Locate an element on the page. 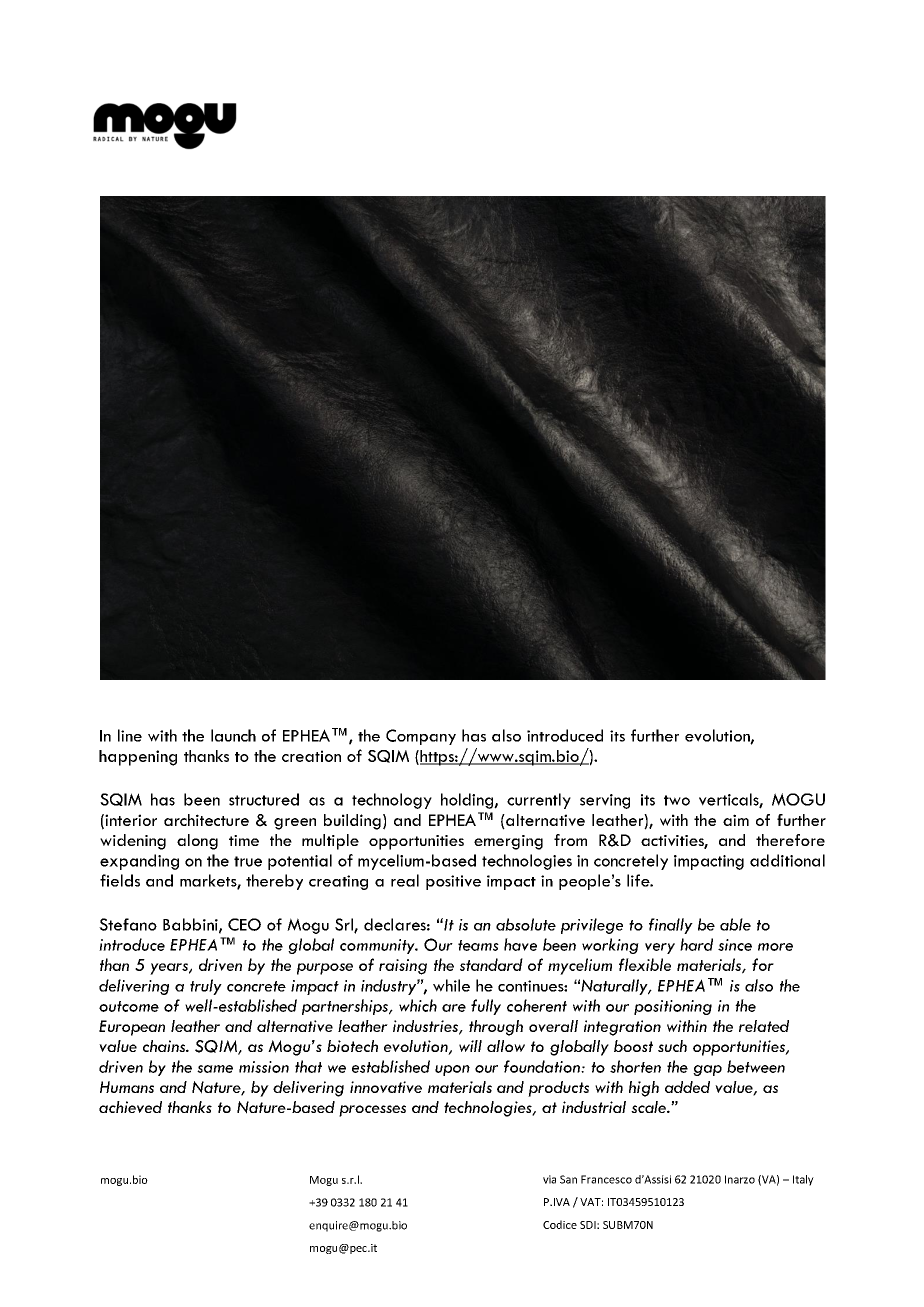 The width and height of the page is (924, 1307). via is located at coordinates (549, 1179).
